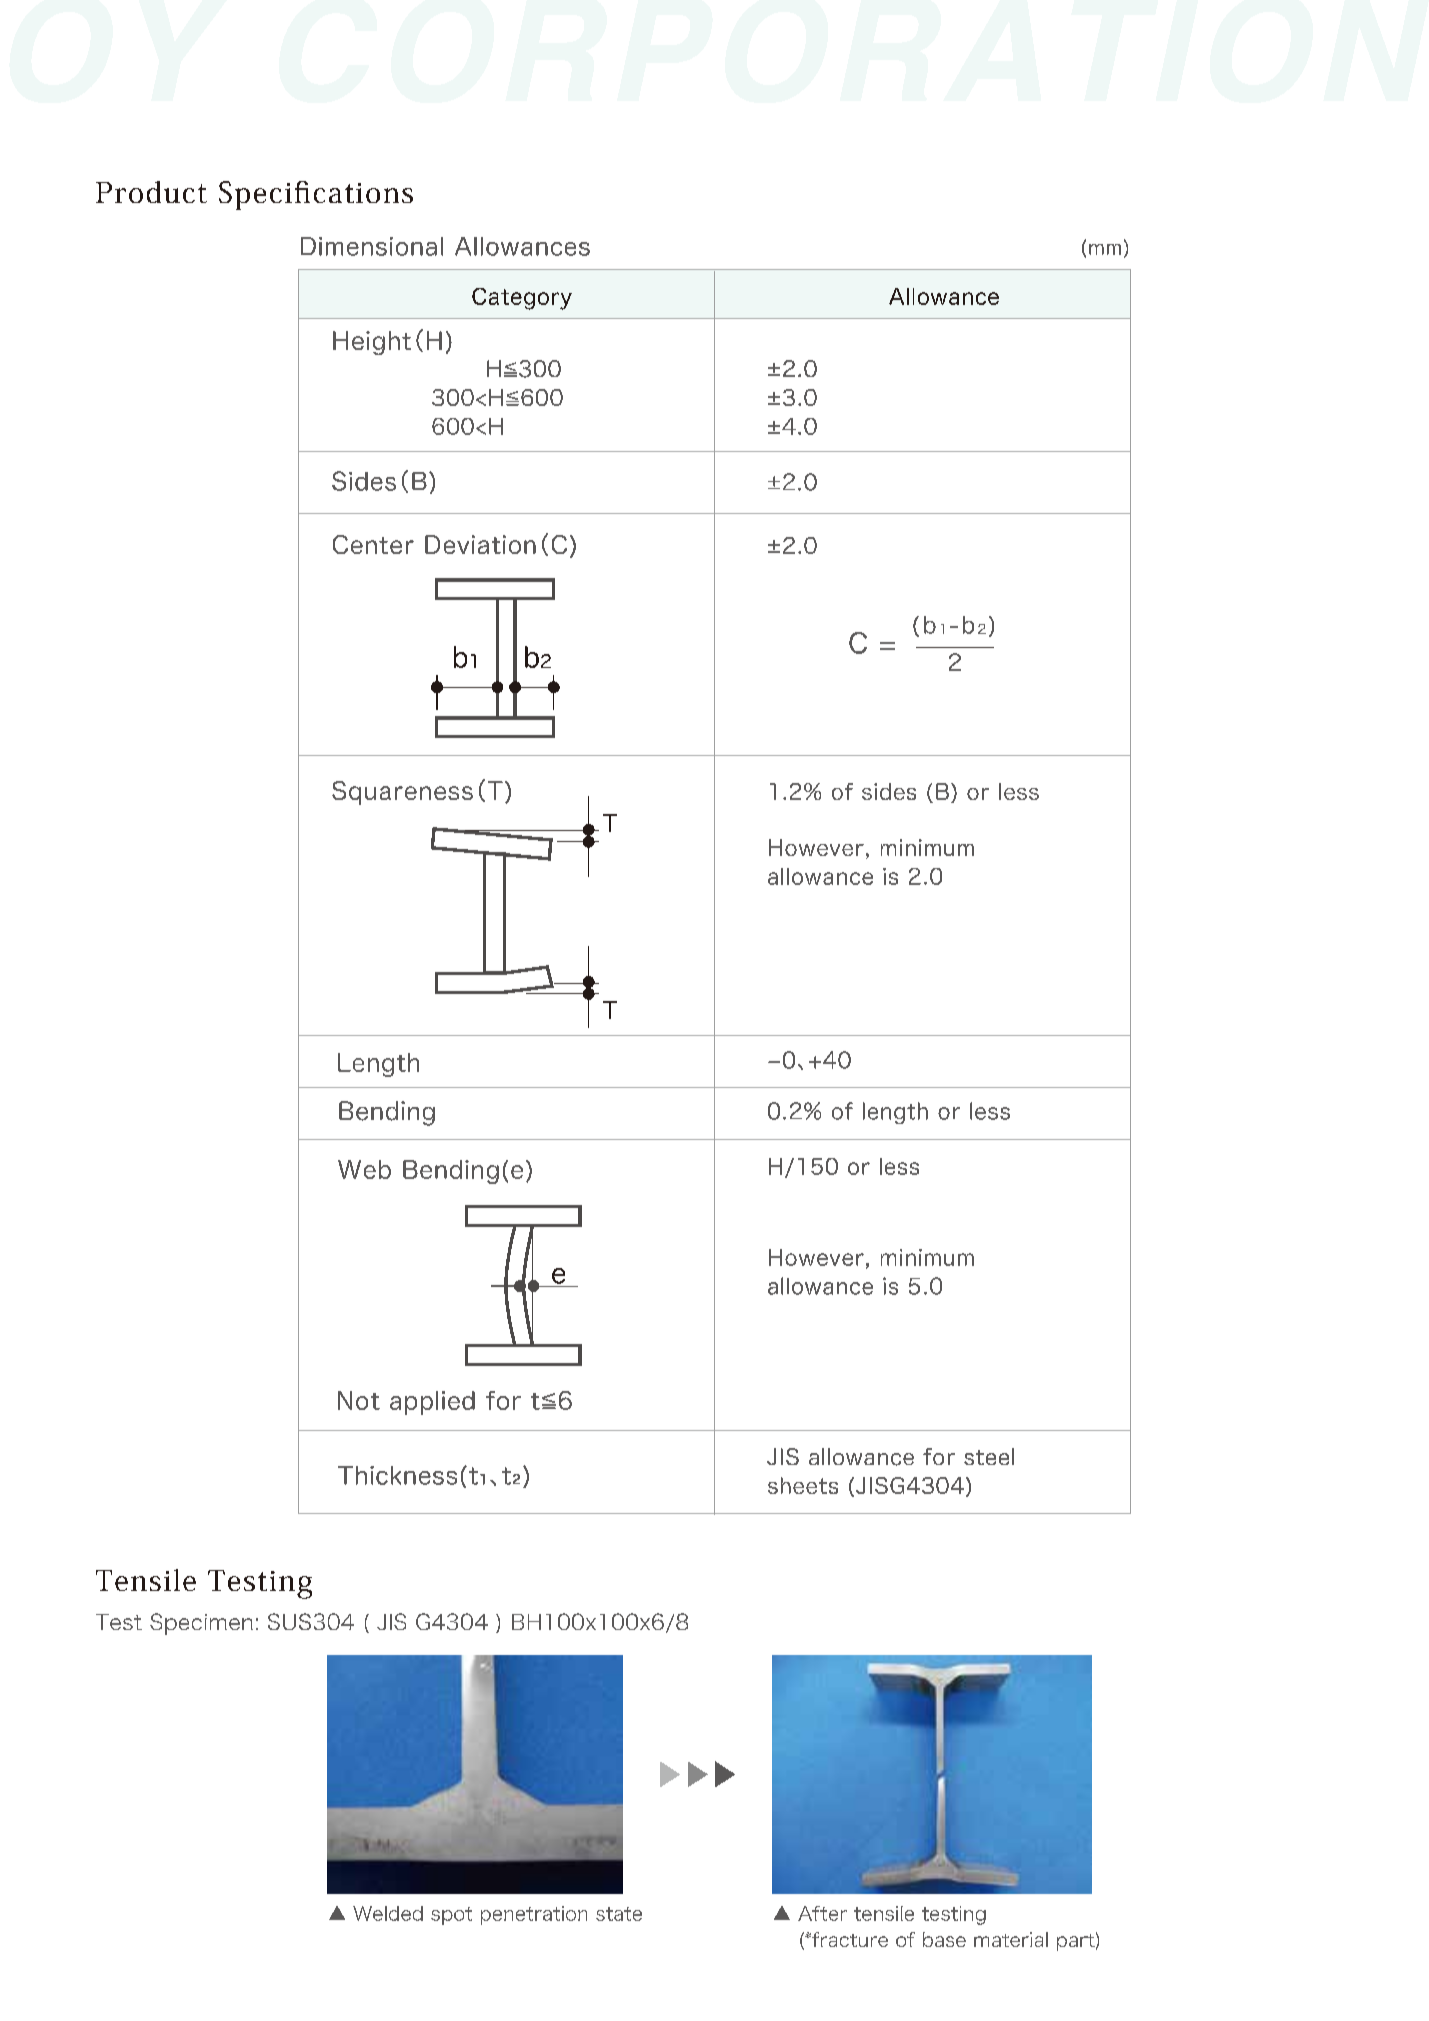 The width and height of the screenshot is (1429, 2021). I want to click on Dimensional, so click(372, 246).
